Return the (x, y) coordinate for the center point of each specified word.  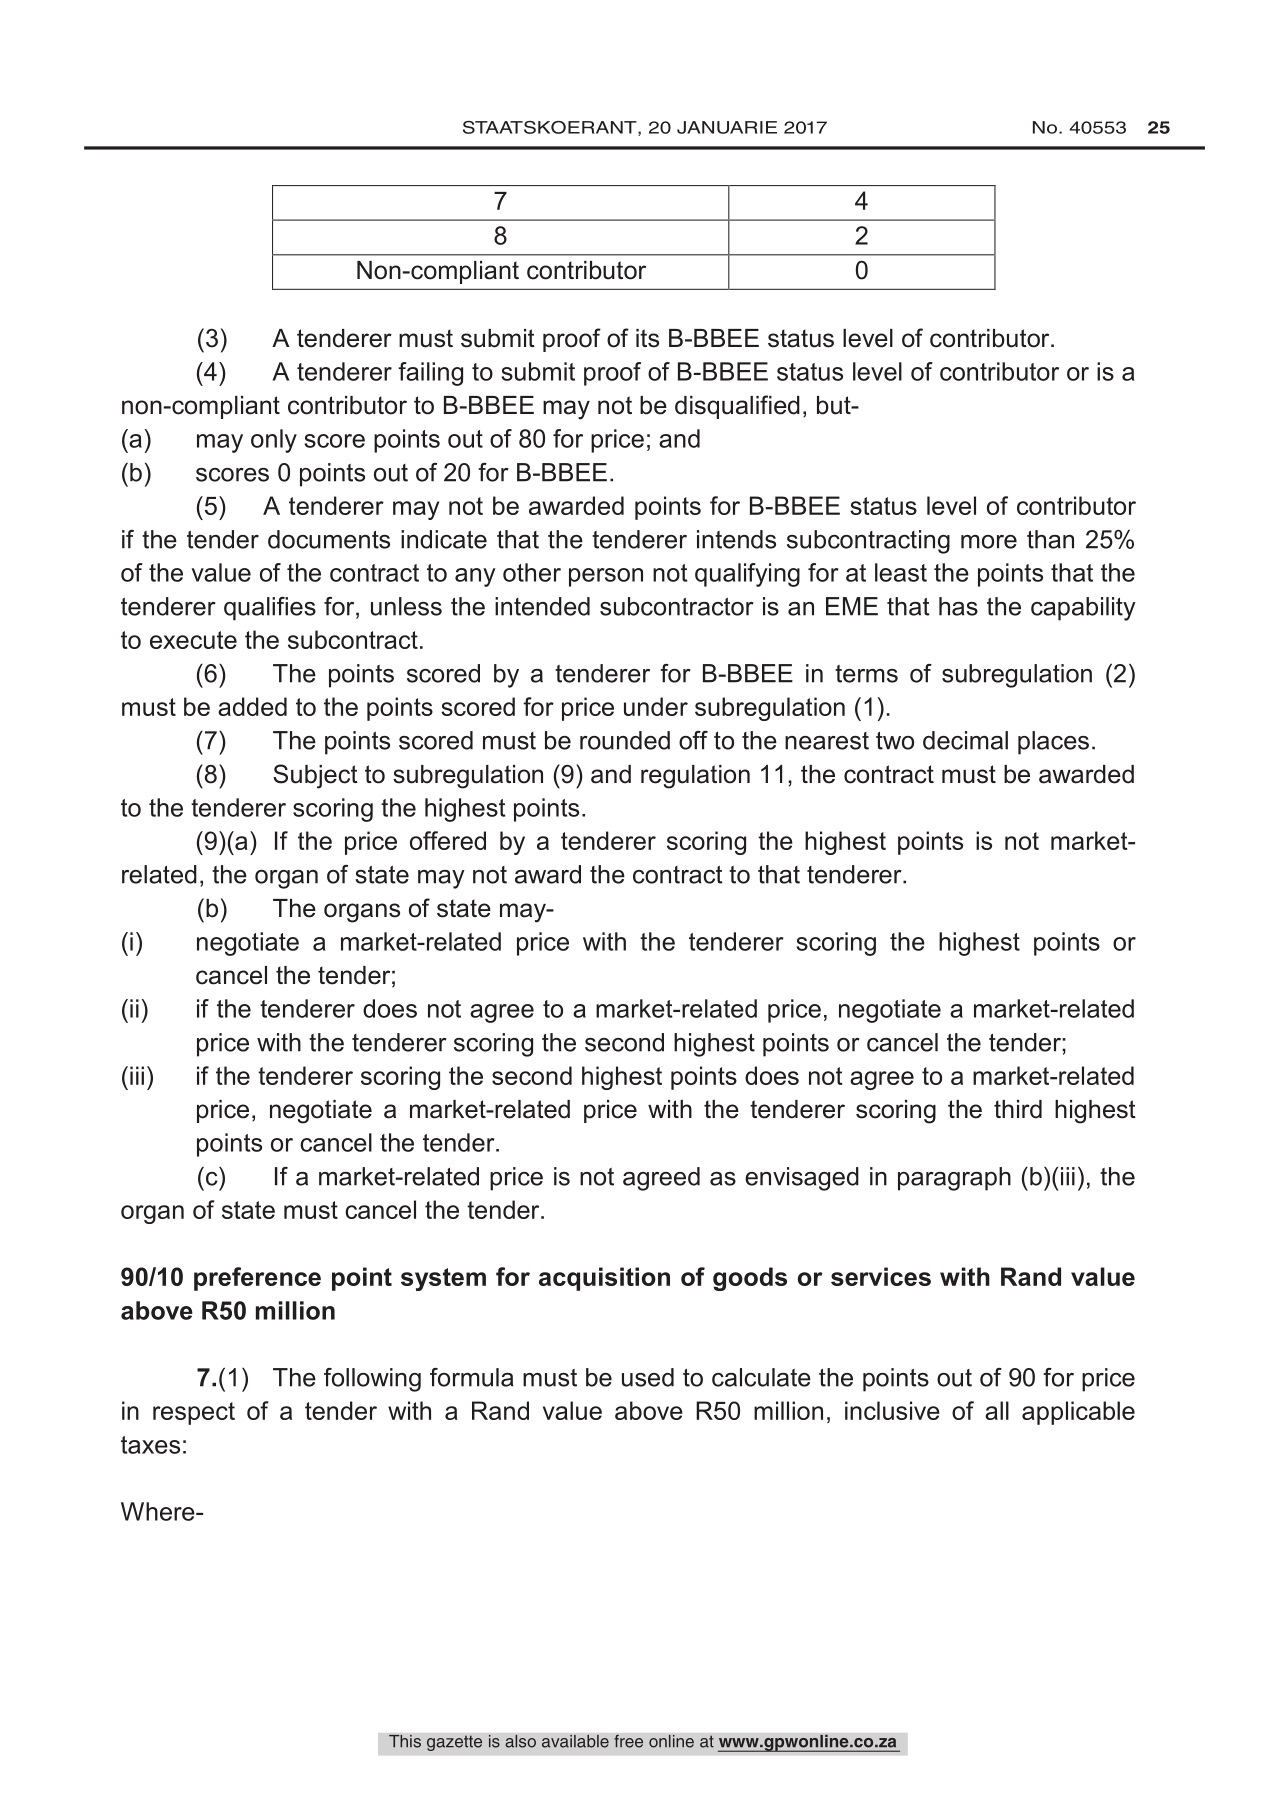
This (405, 1741)
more (989, 542)
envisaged (802, 1179)
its (647, 338)
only (274, 441)
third (1018, 1109)
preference (257, 1279)
